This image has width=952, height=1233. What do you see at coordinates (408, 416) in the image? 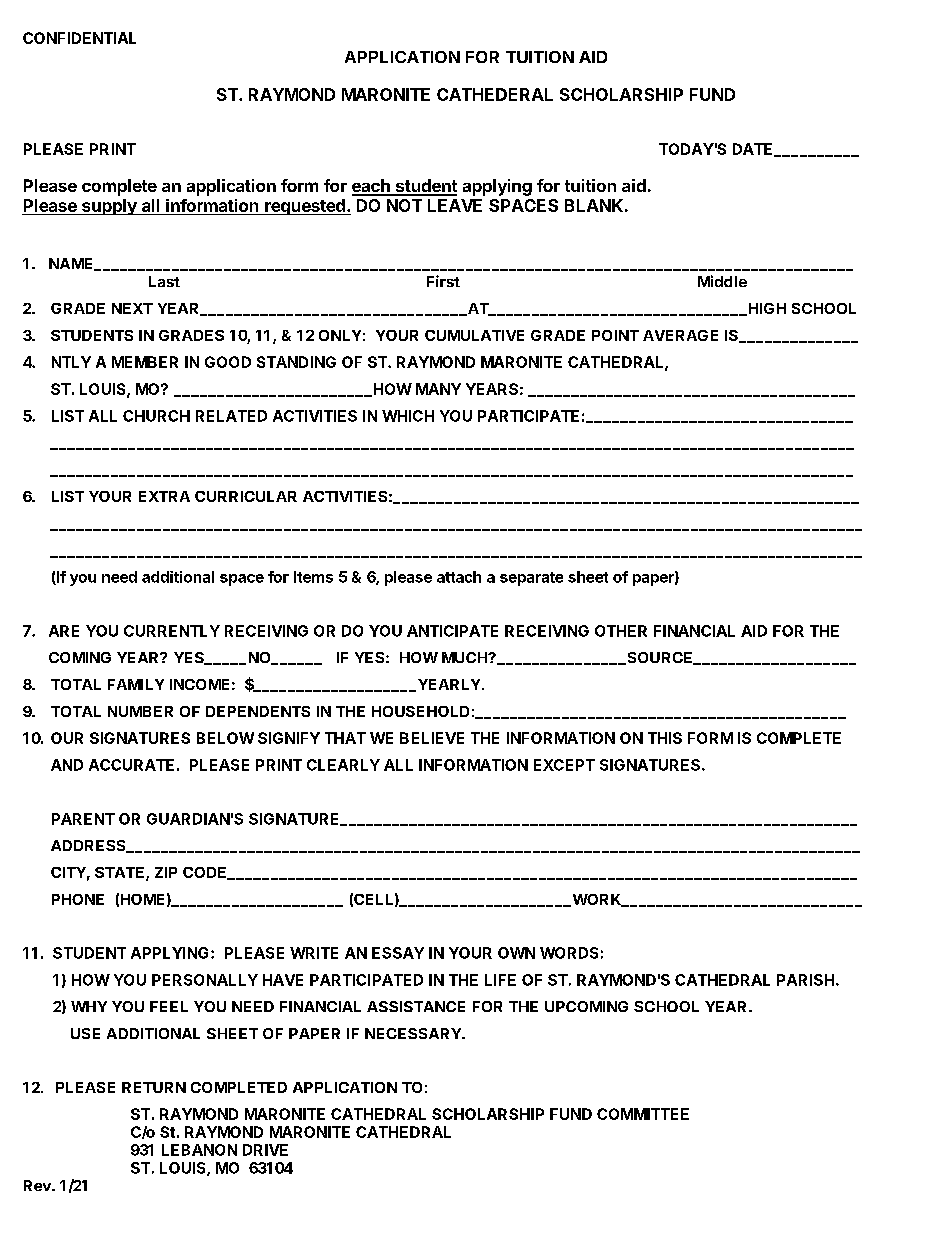
I see `WHICH` at bounding box center [408, 416].
